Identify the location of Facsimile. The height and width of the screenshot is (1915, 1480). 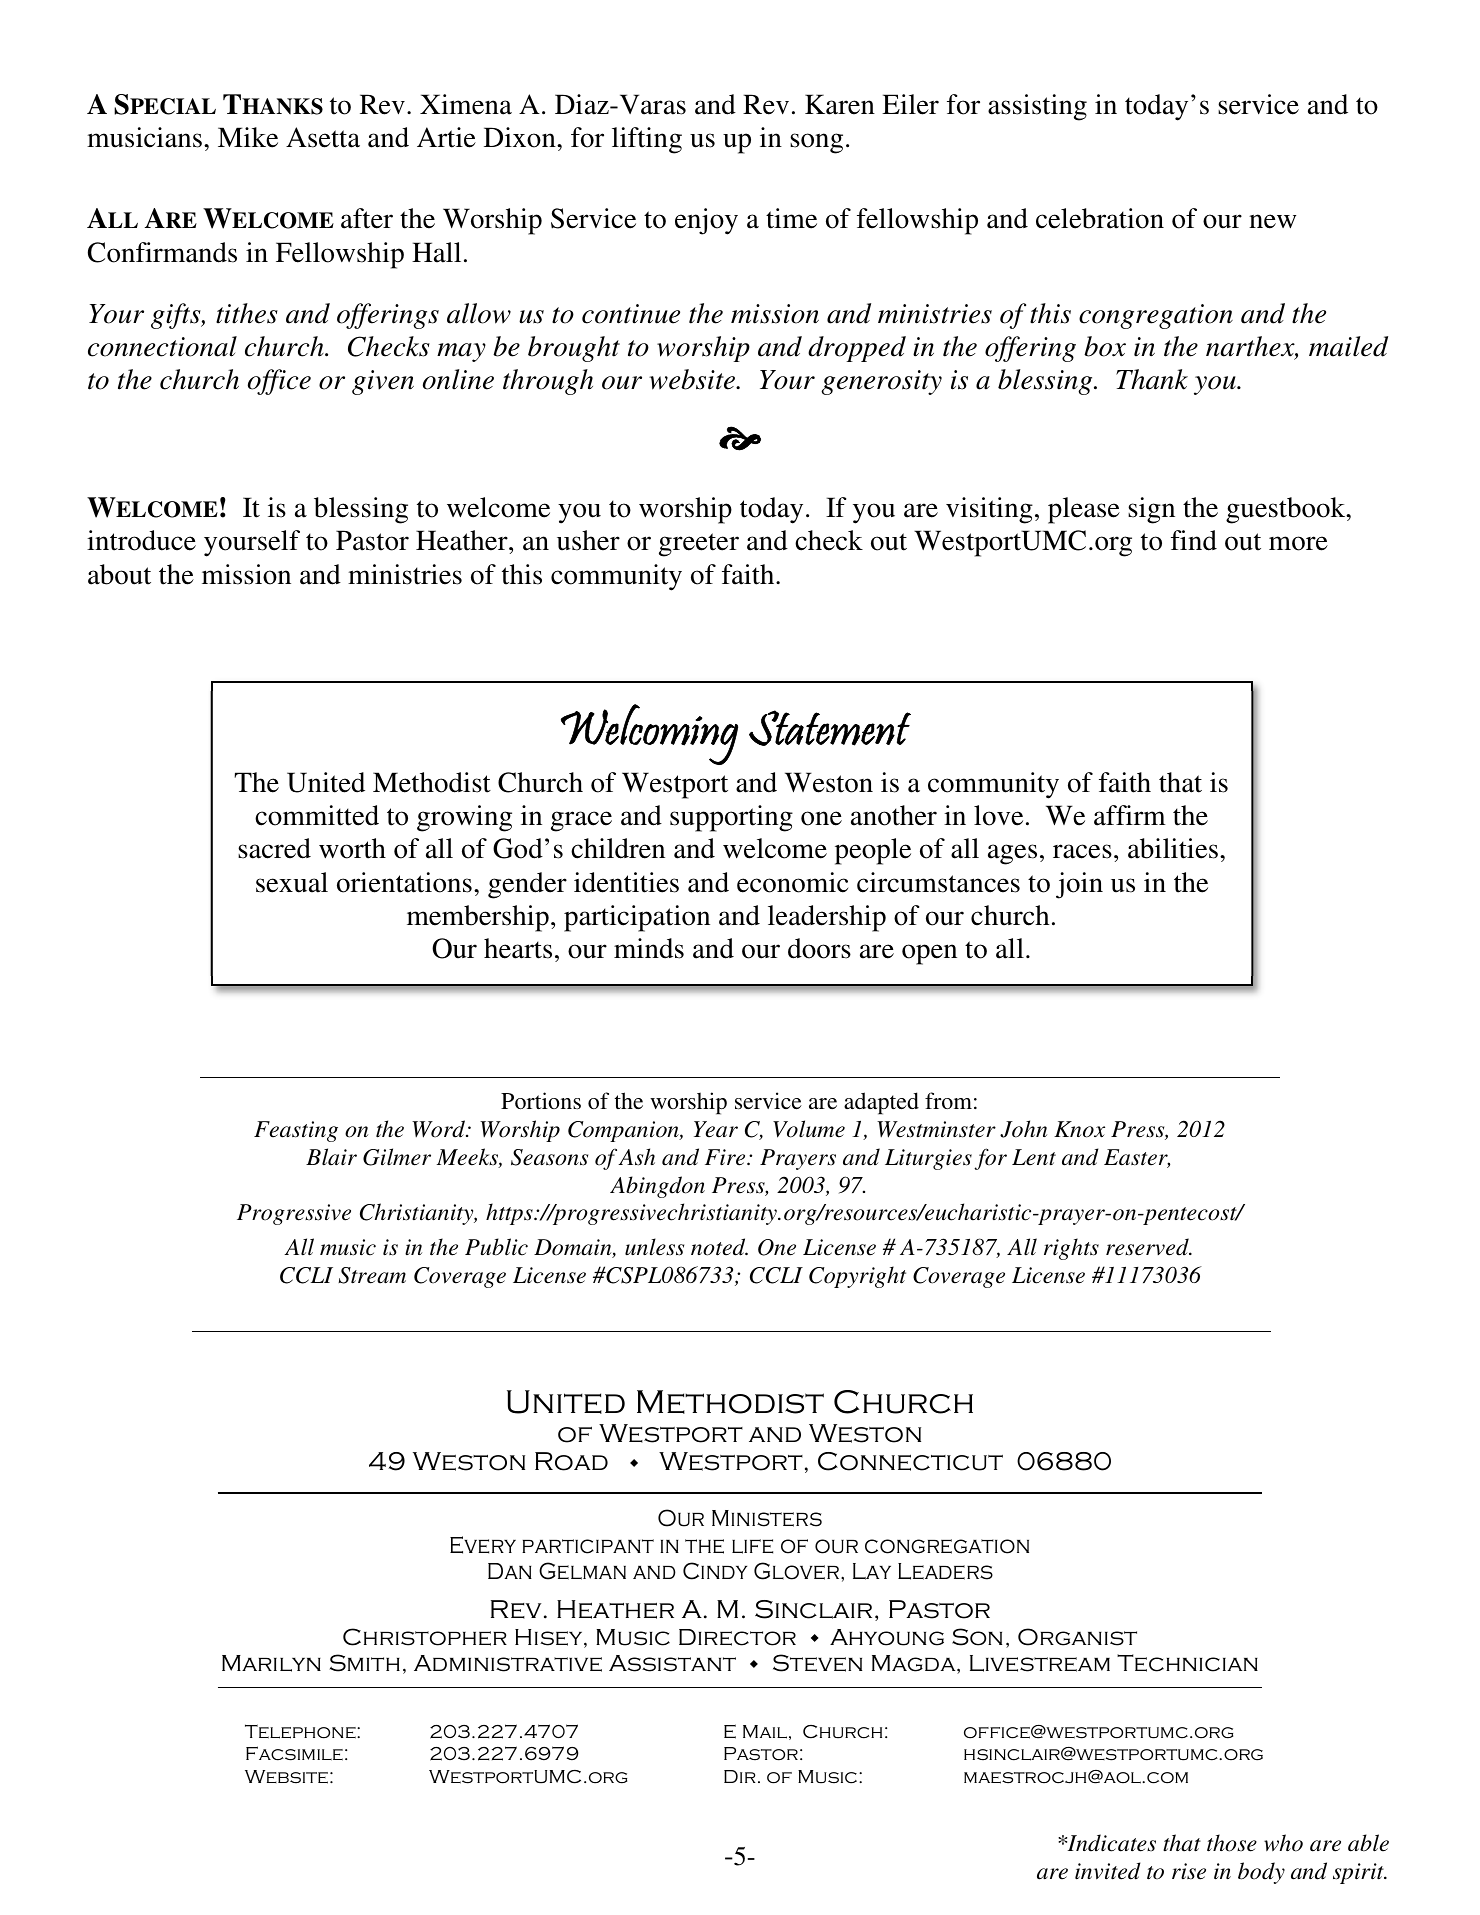
(294, 1753).
